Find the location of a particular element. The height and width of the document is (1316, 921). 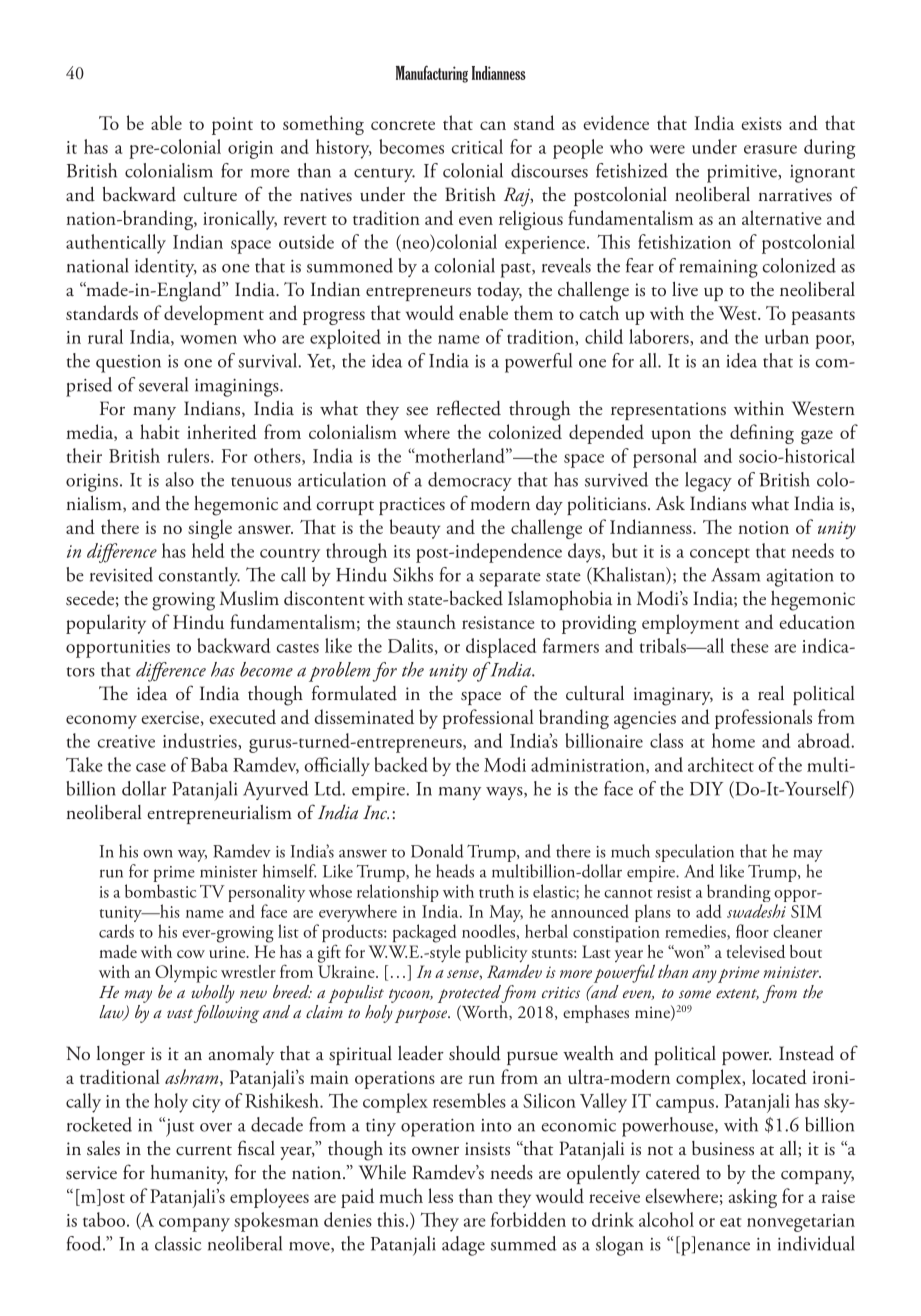

humanity is located at coordinates (189, 1174).
